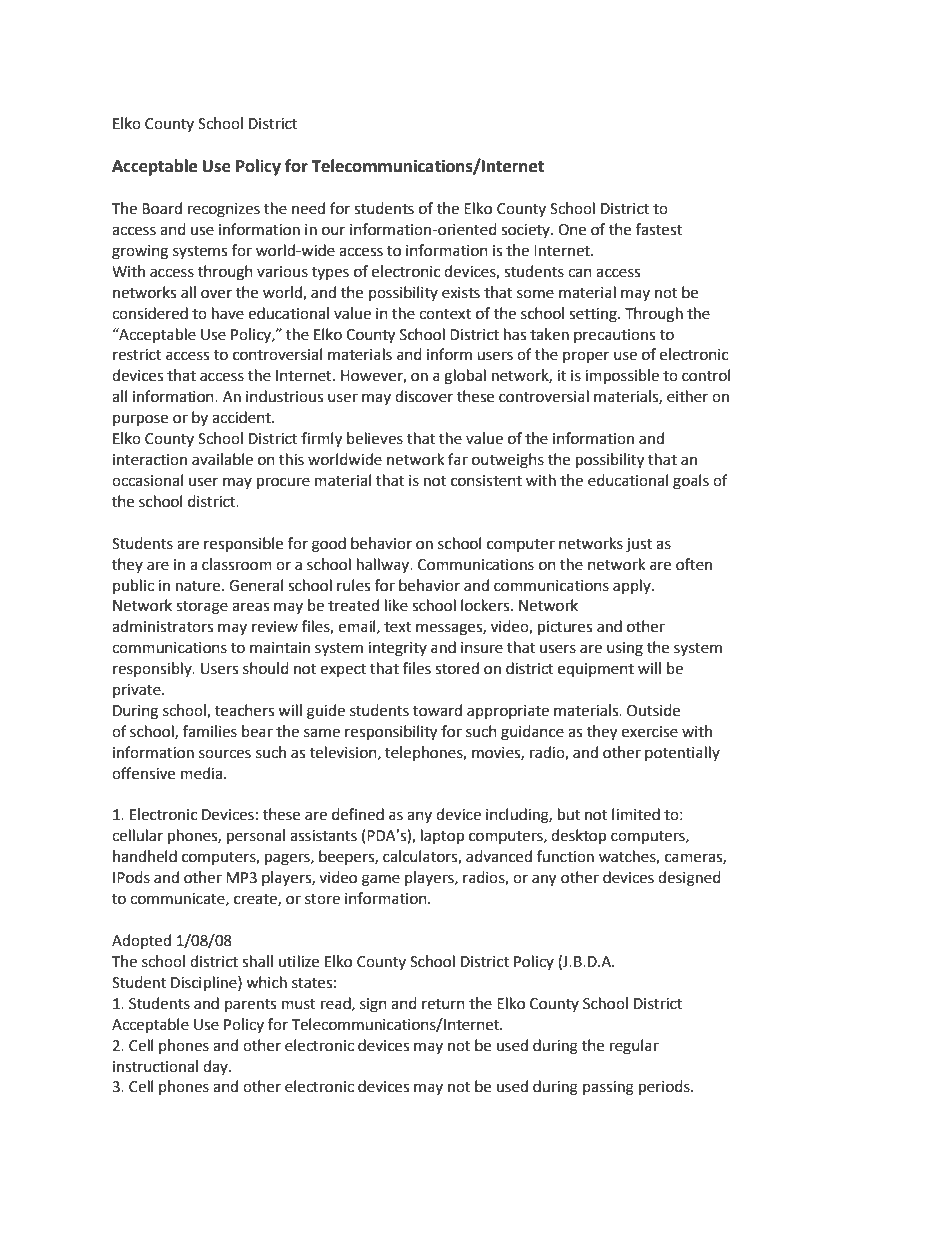  What do you see at coordinates (224, 210) in the screenshot?
I see `recognizes` at bounding box center [224, 210].
